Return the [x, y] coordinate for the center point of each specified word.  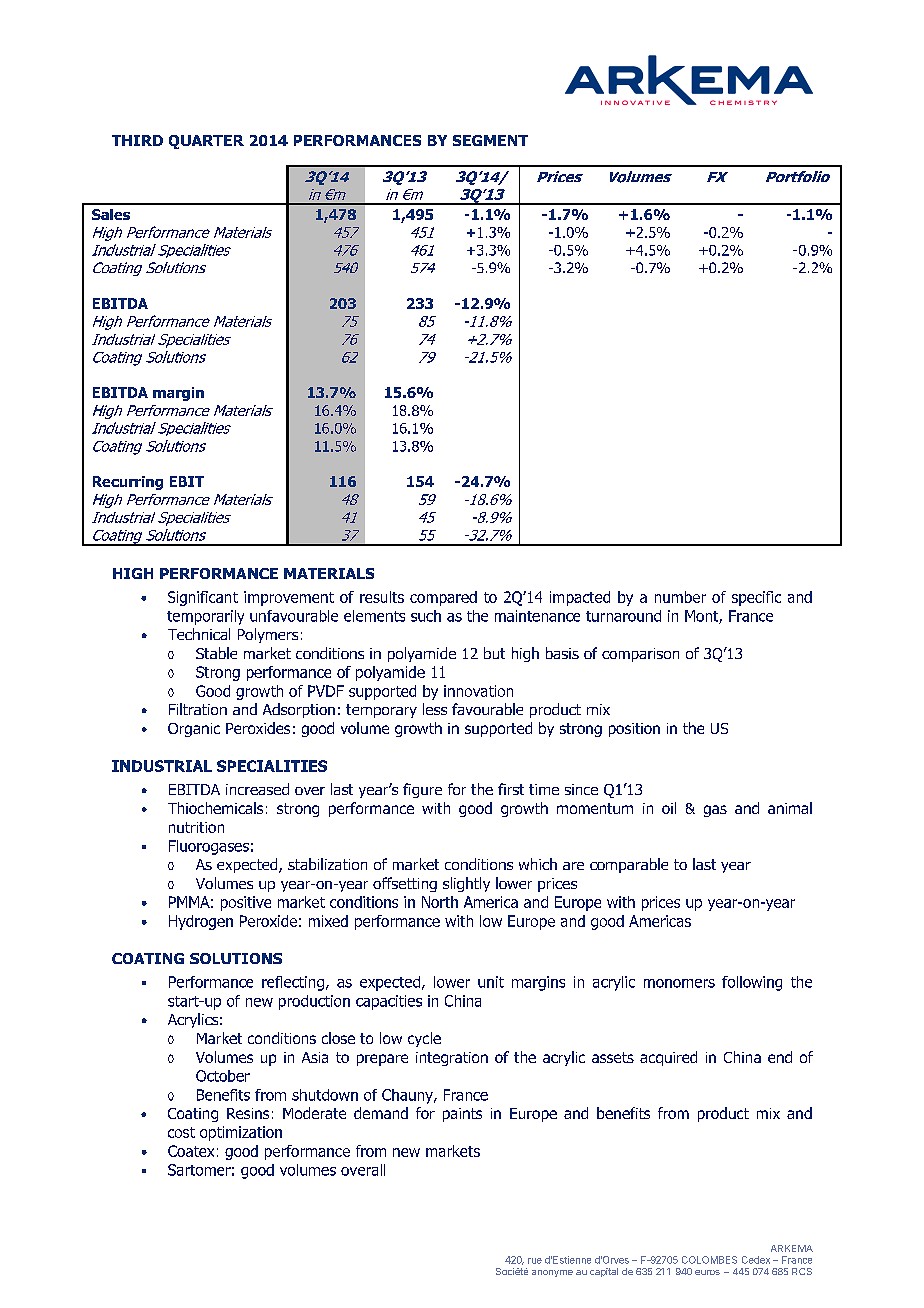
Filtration [198, 709]
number [680, 597]
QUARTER [206, 142]
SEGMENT [490, 140]
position [634, 730]
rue [535, 1261]
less [435, 709]
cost [181, 1132]
